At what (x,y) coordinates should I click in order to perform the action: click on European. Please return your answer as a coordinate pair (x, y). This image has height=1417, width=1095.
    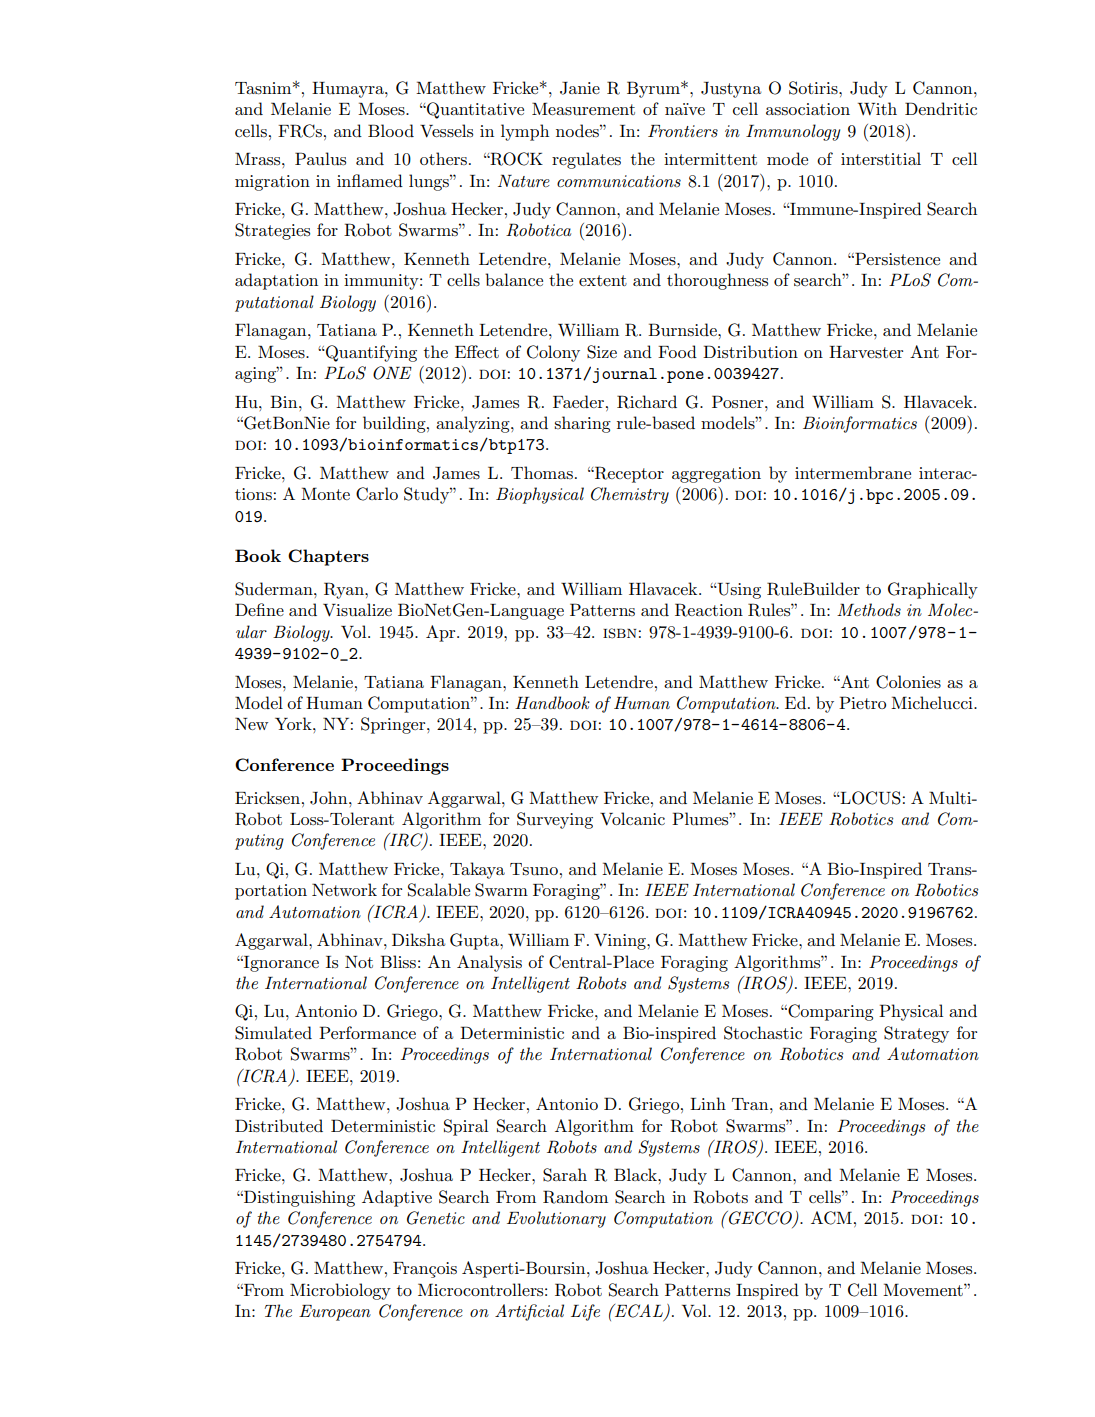
    Looking at the image, I should click on (335, 1313).
